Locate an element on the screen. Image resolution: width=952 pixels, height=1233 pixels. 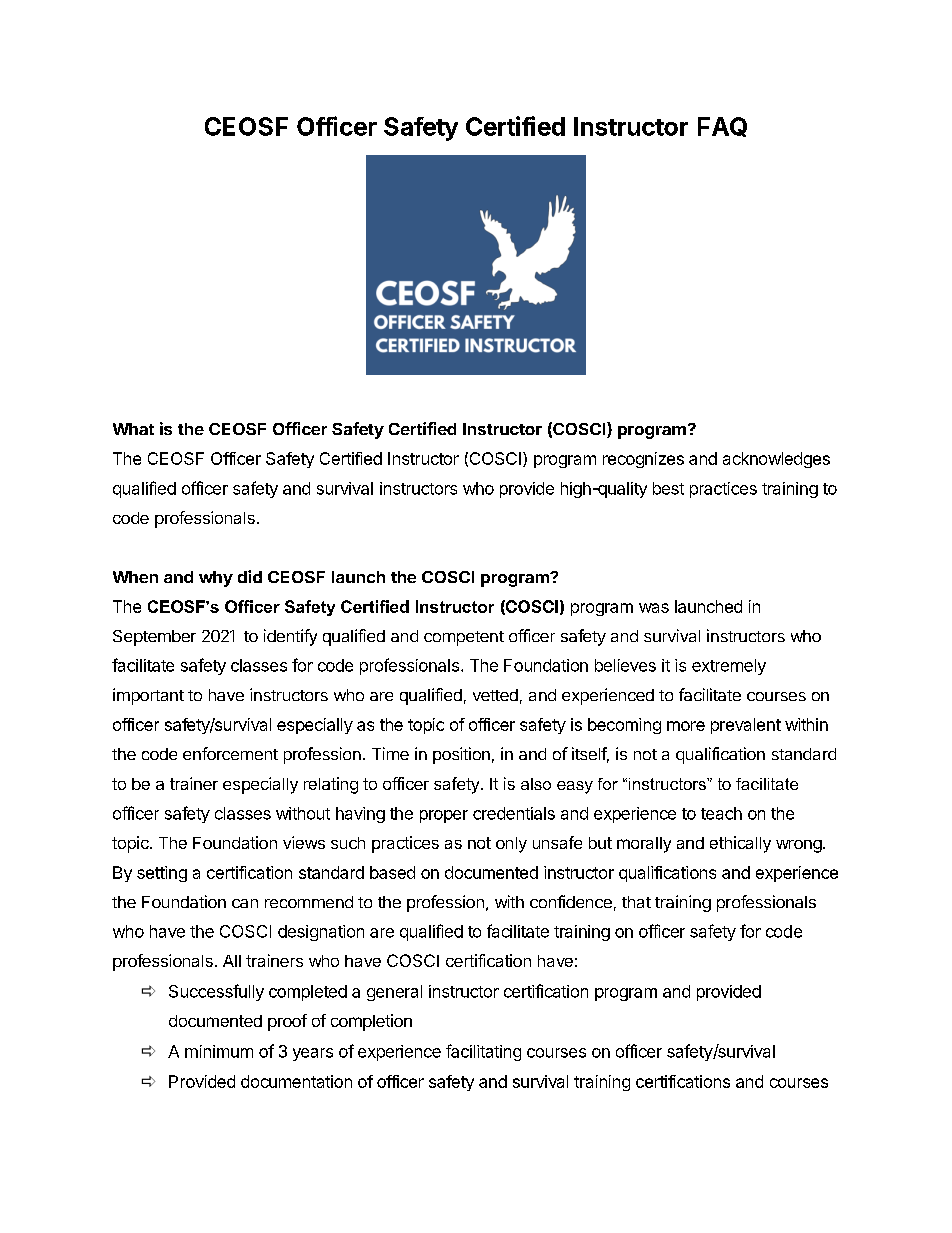
FAQ is located at coordinates (722, 127).
